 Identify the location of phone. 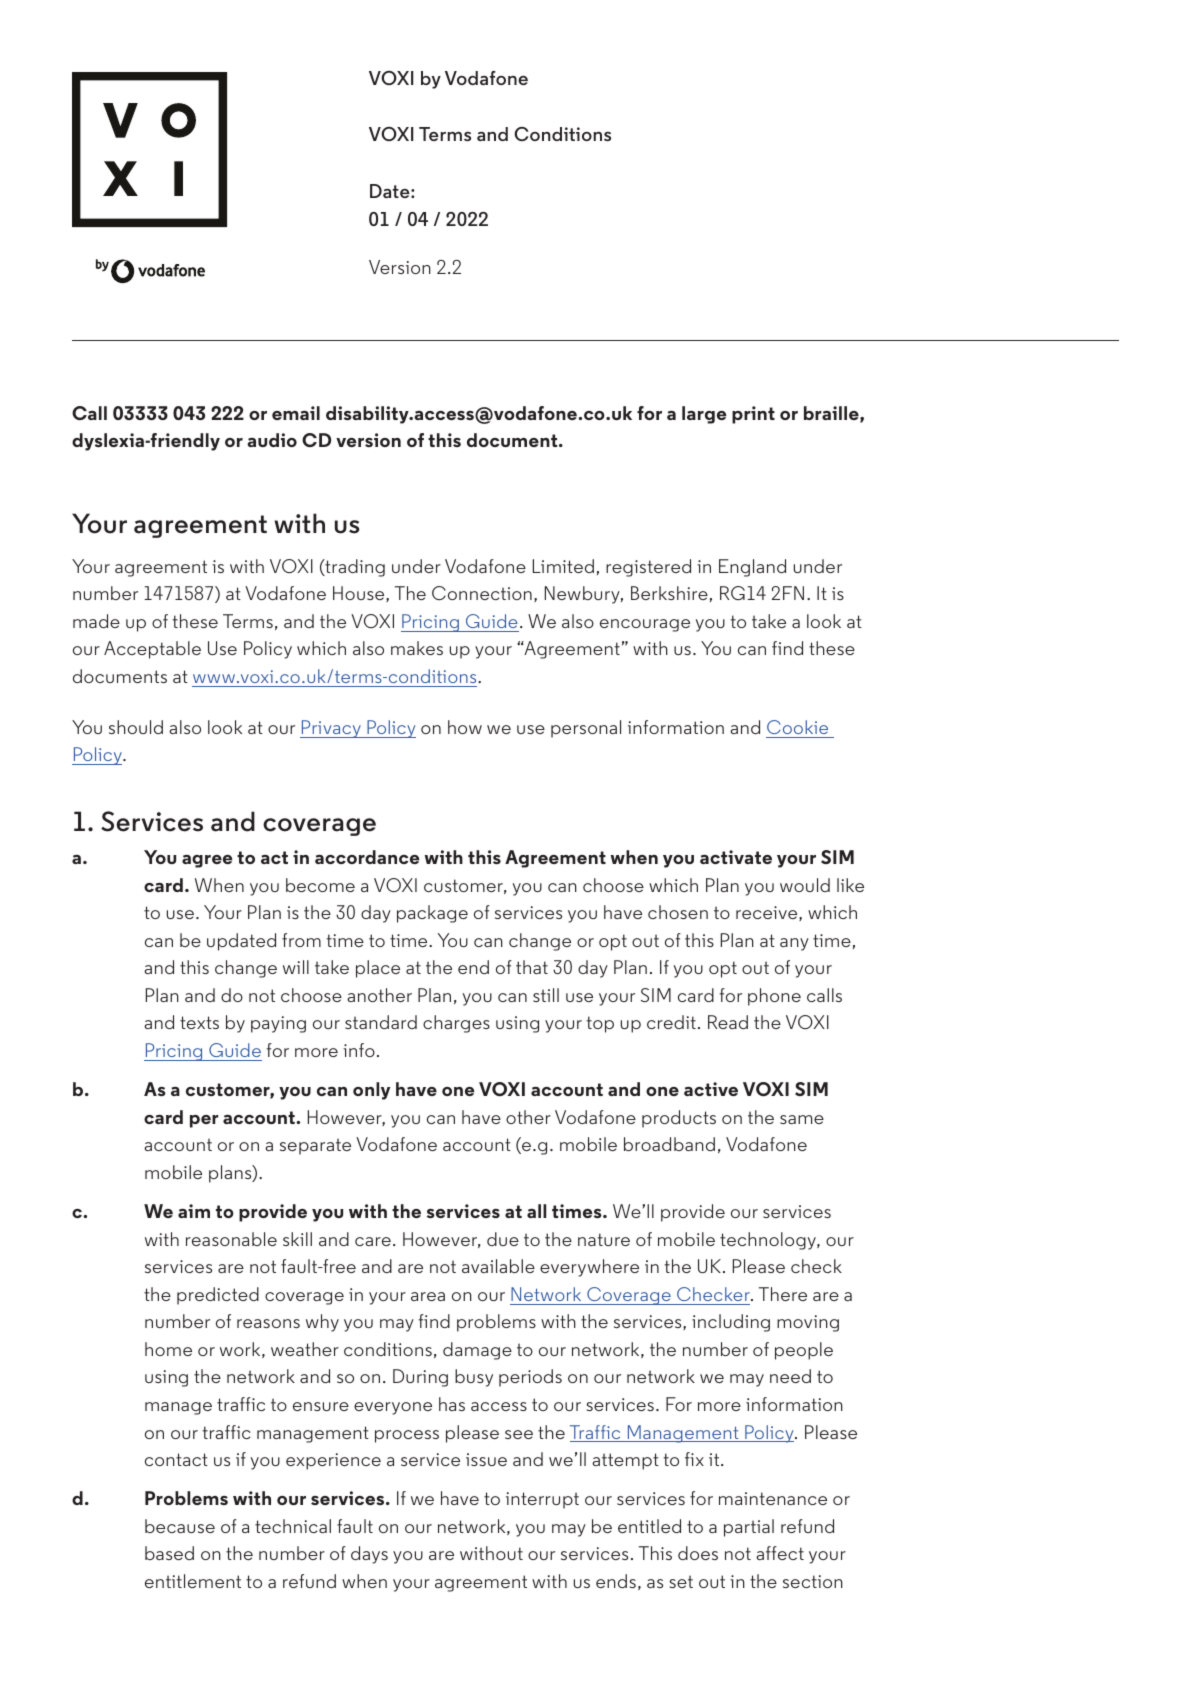
(774, 997).
